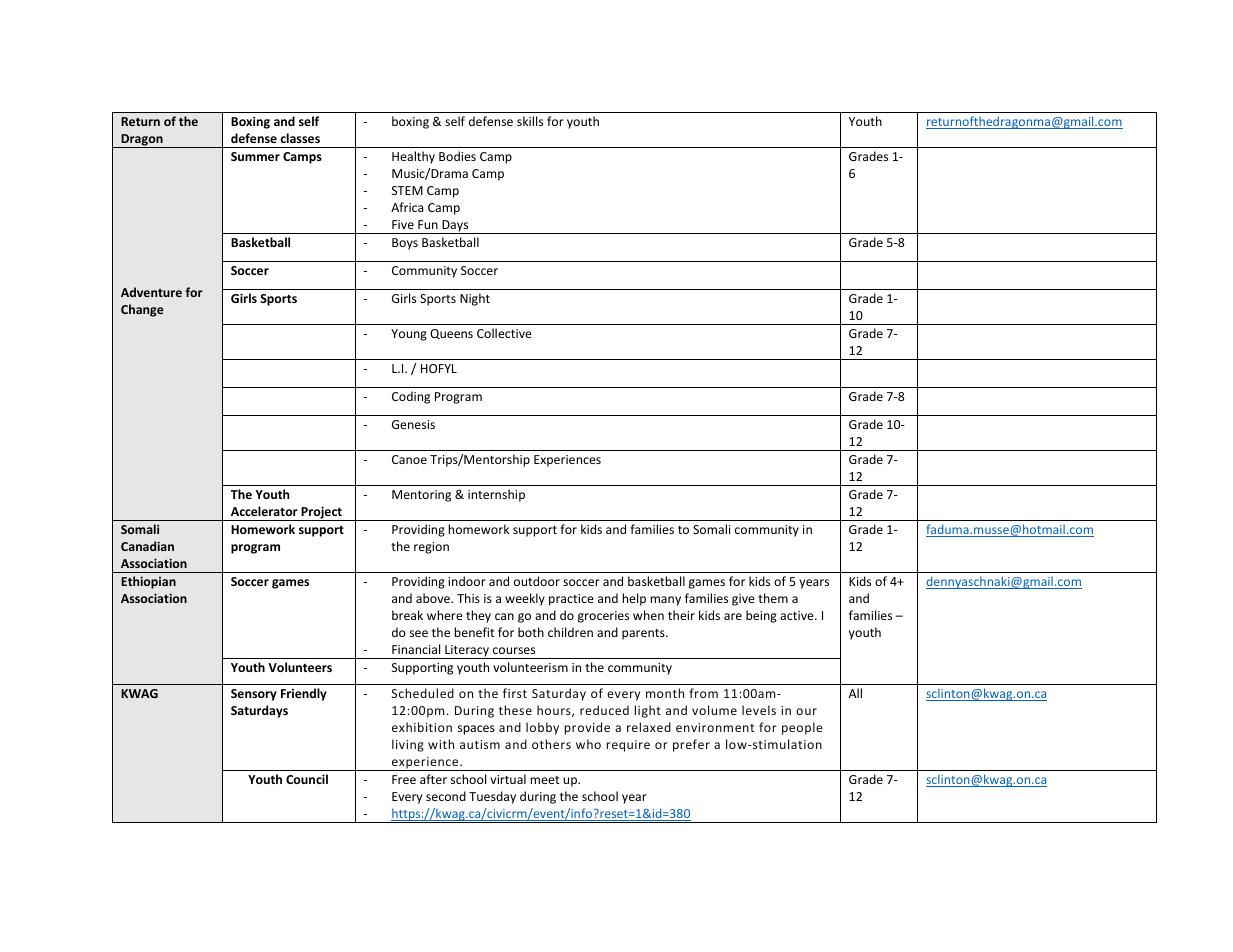 The height and width of the screenshot is (952, 1233). I want to click on Summer, so click(255, 156).
